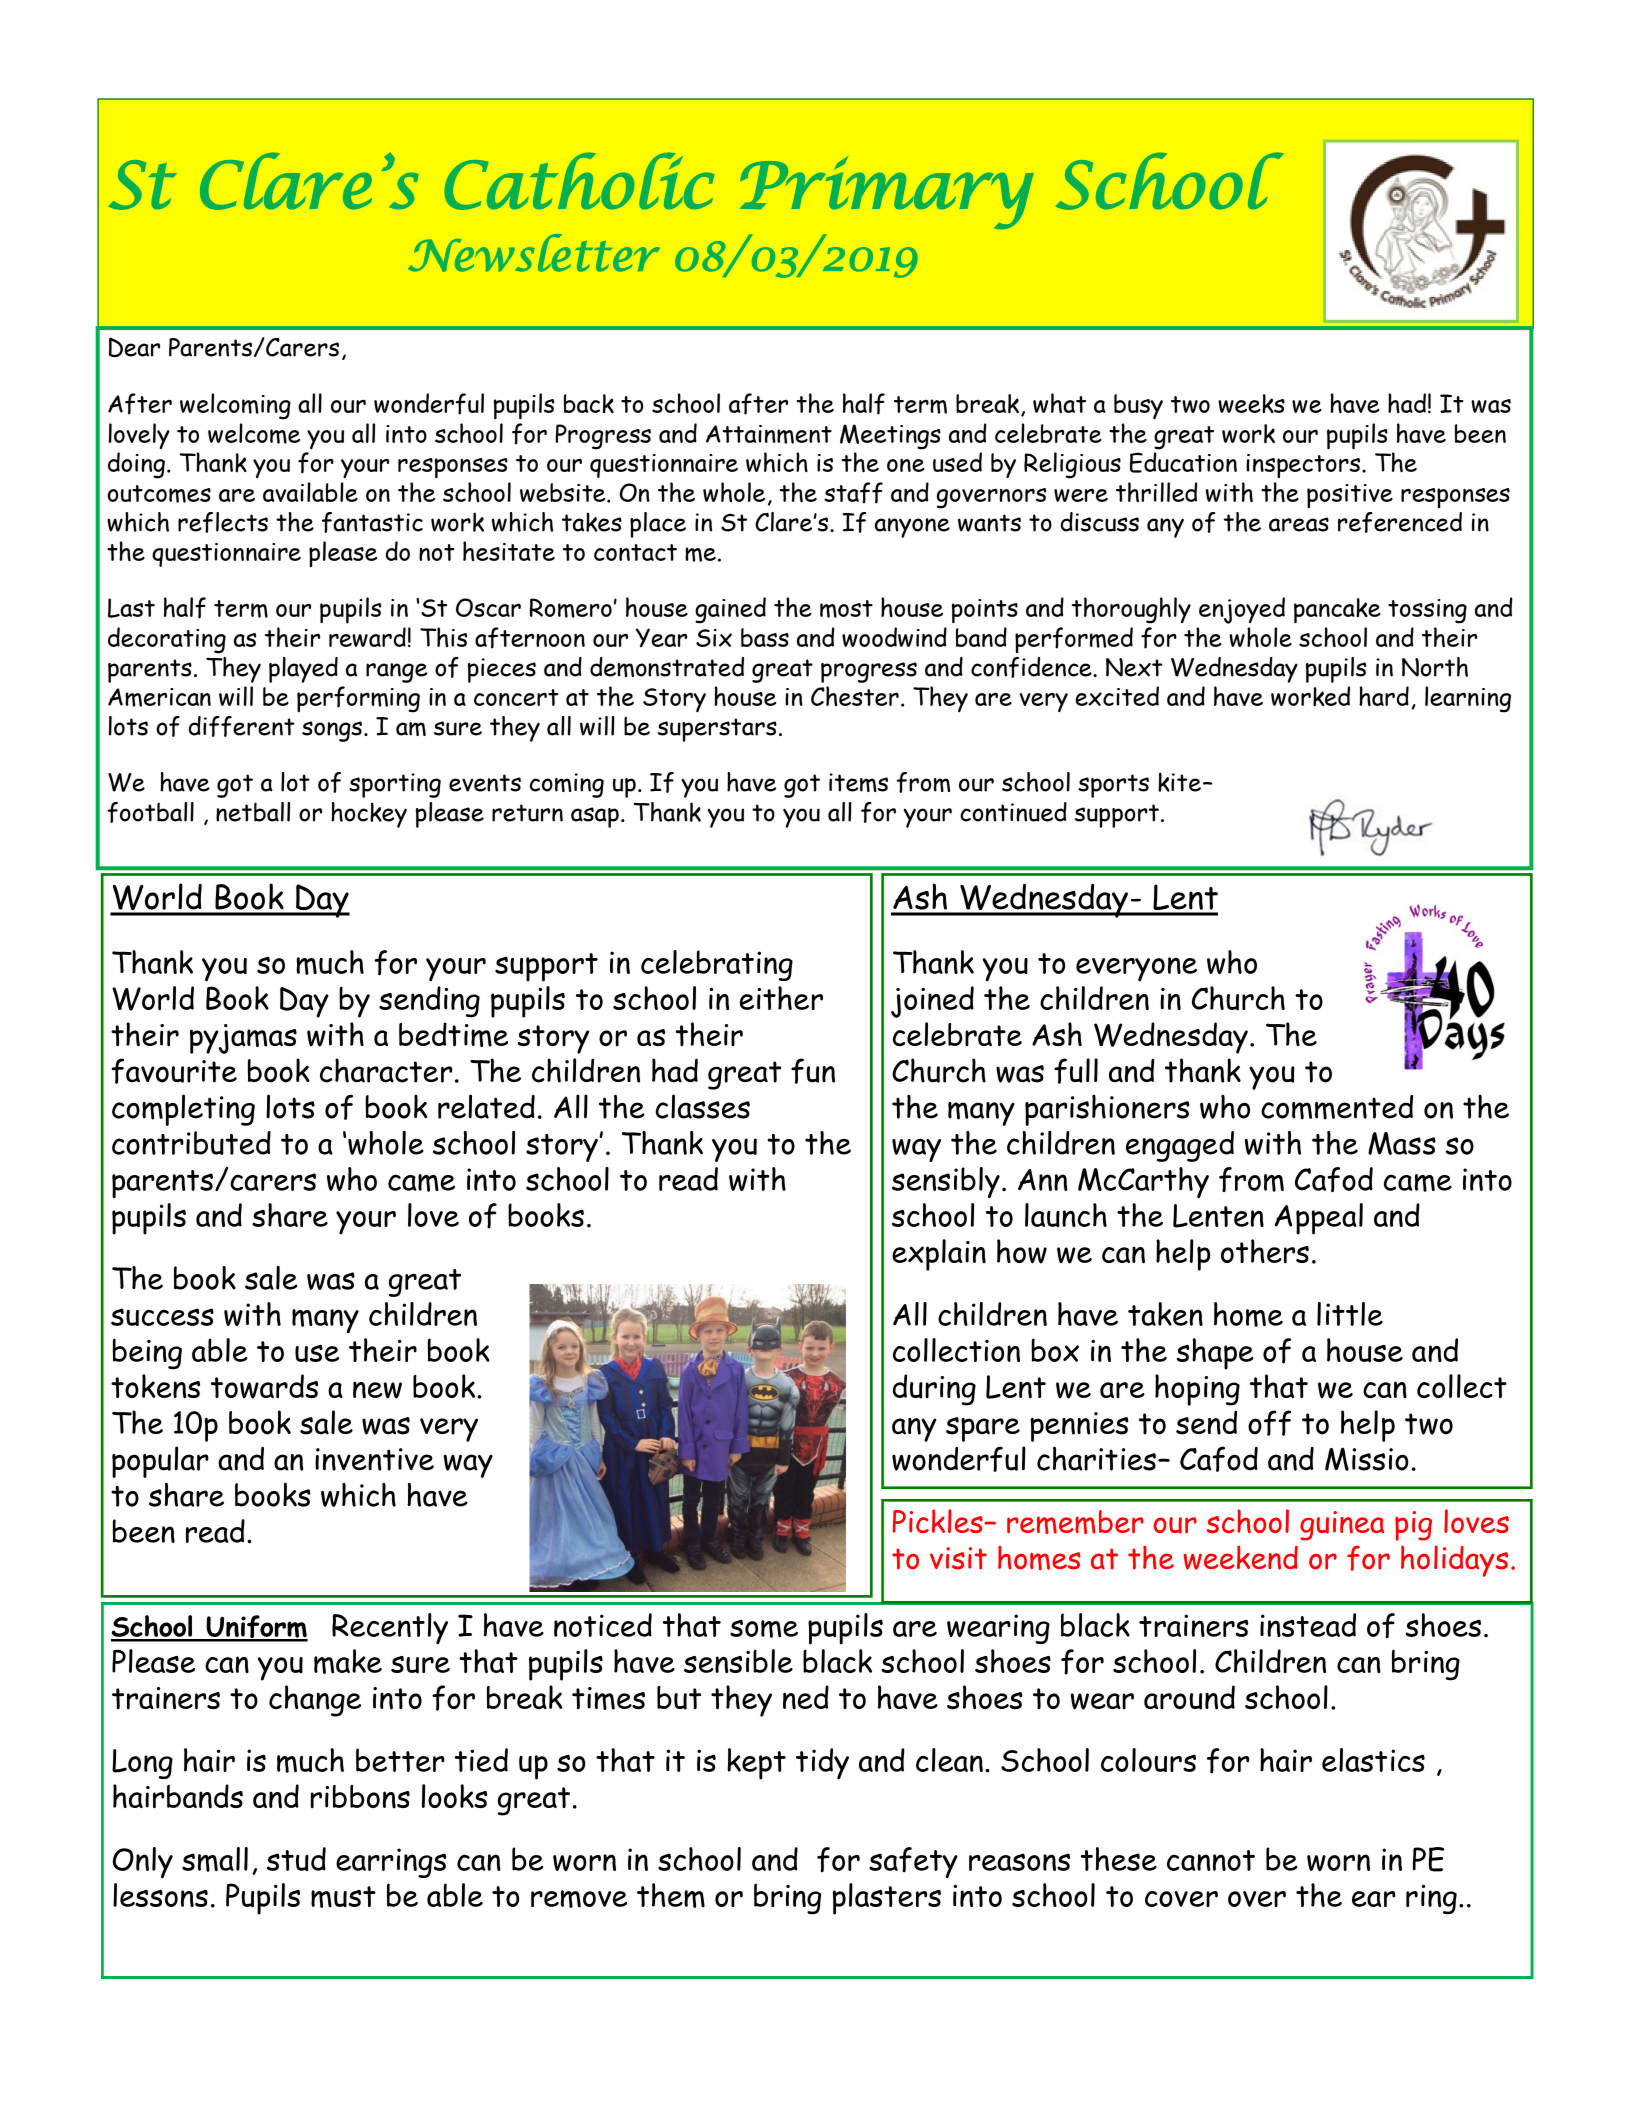  Describe the element at coordinates (1337, 1107) in the screenshot. I see `commented` at that location.
